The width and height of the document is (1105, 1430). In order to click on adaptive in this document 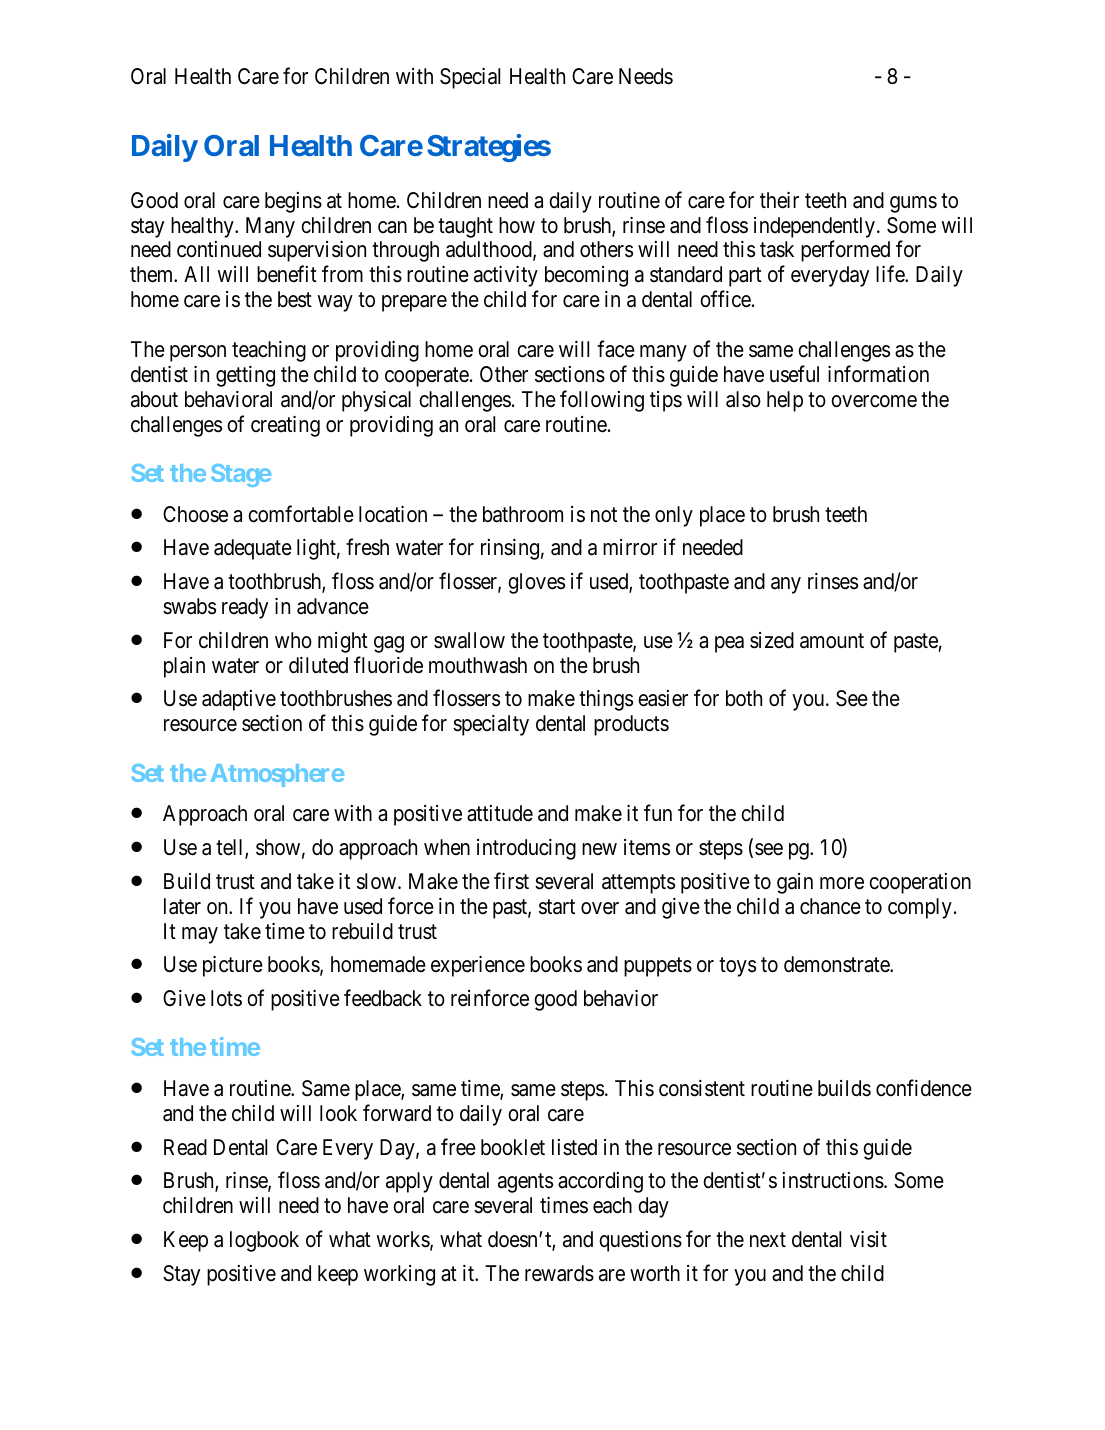, I will do `click(239, 700)`.
